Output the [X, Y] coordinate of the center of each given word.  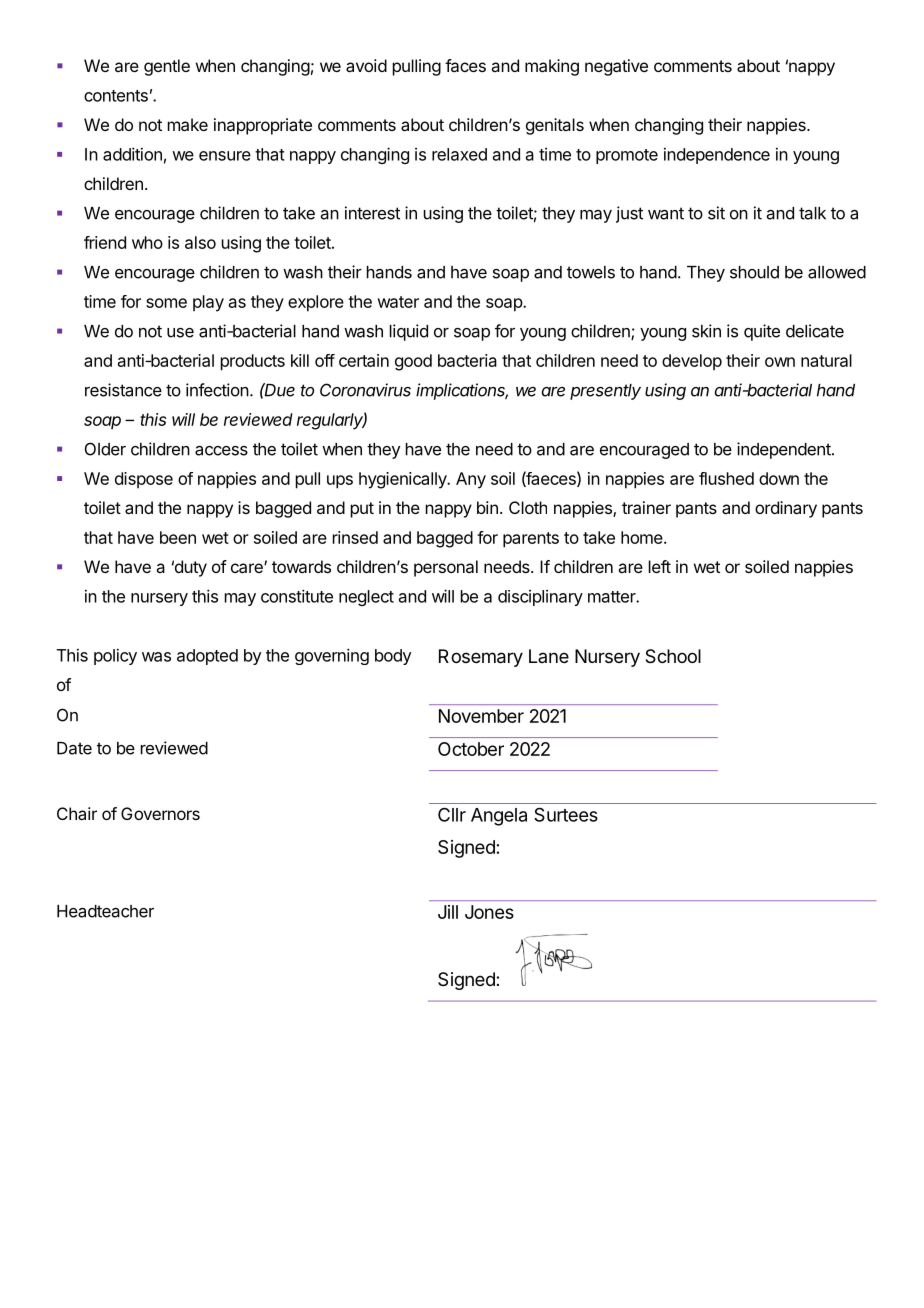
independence [717, 156]
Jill [448, 912]
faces [465, 65]
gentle [167, 67]
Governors [160, 813]
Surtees [566, 814]
